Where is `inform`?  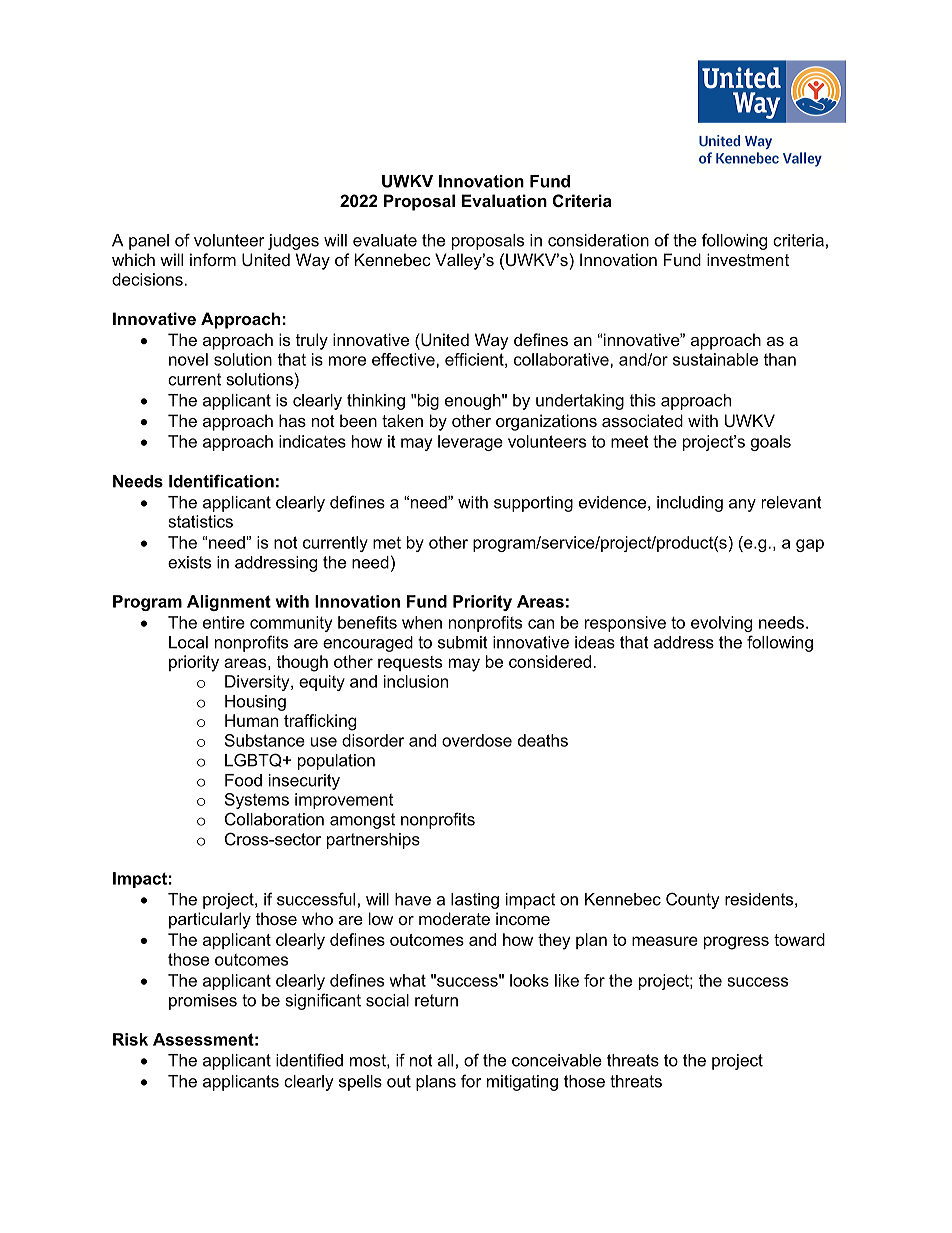
inform is located at coordinates (213, 259).
